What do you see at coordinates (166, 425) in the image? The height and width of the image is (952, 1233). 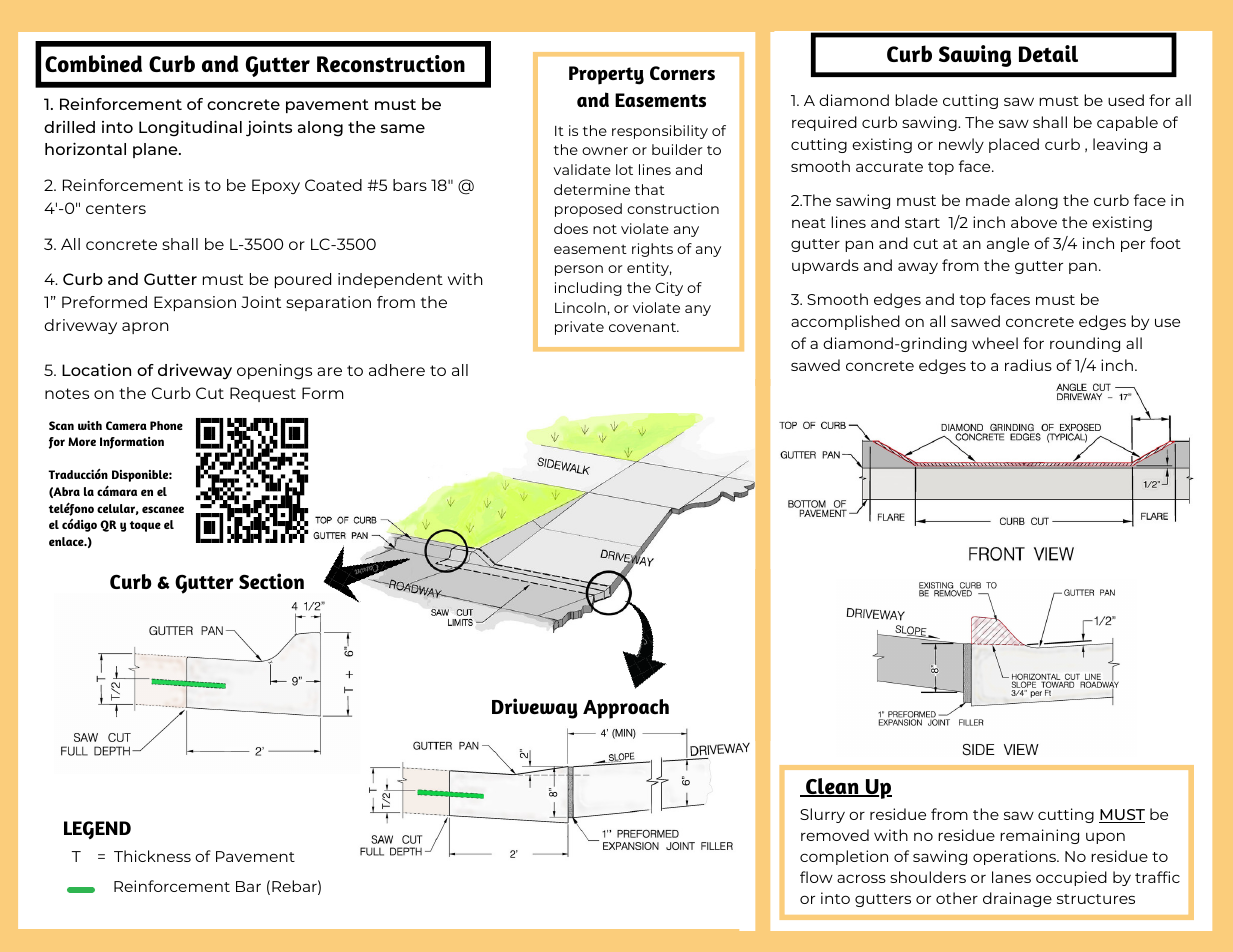 I see `Phone` at bounding box center [166, 425].
